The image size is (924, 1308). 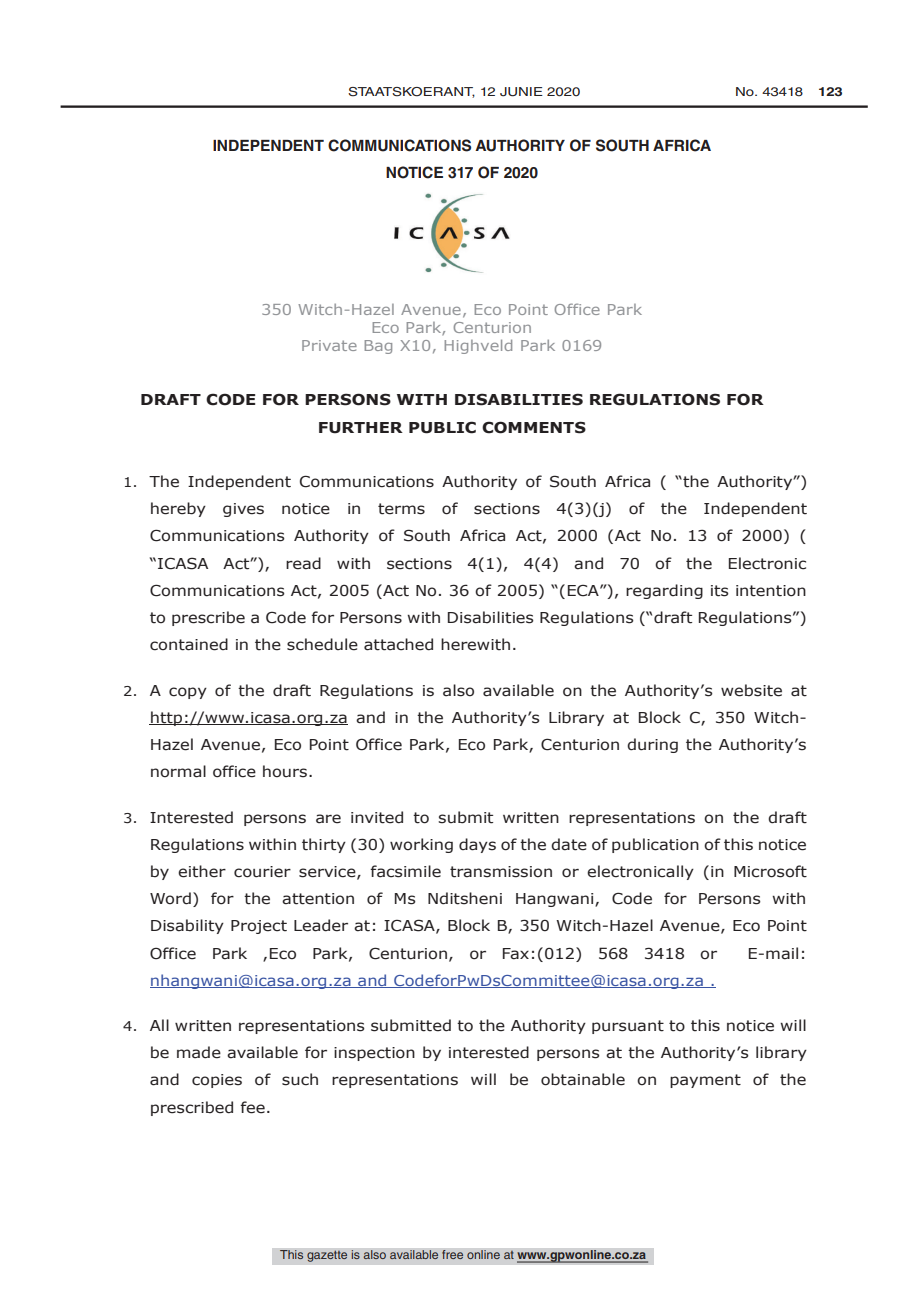 I want to click on website, so click(x=751, y=690).
